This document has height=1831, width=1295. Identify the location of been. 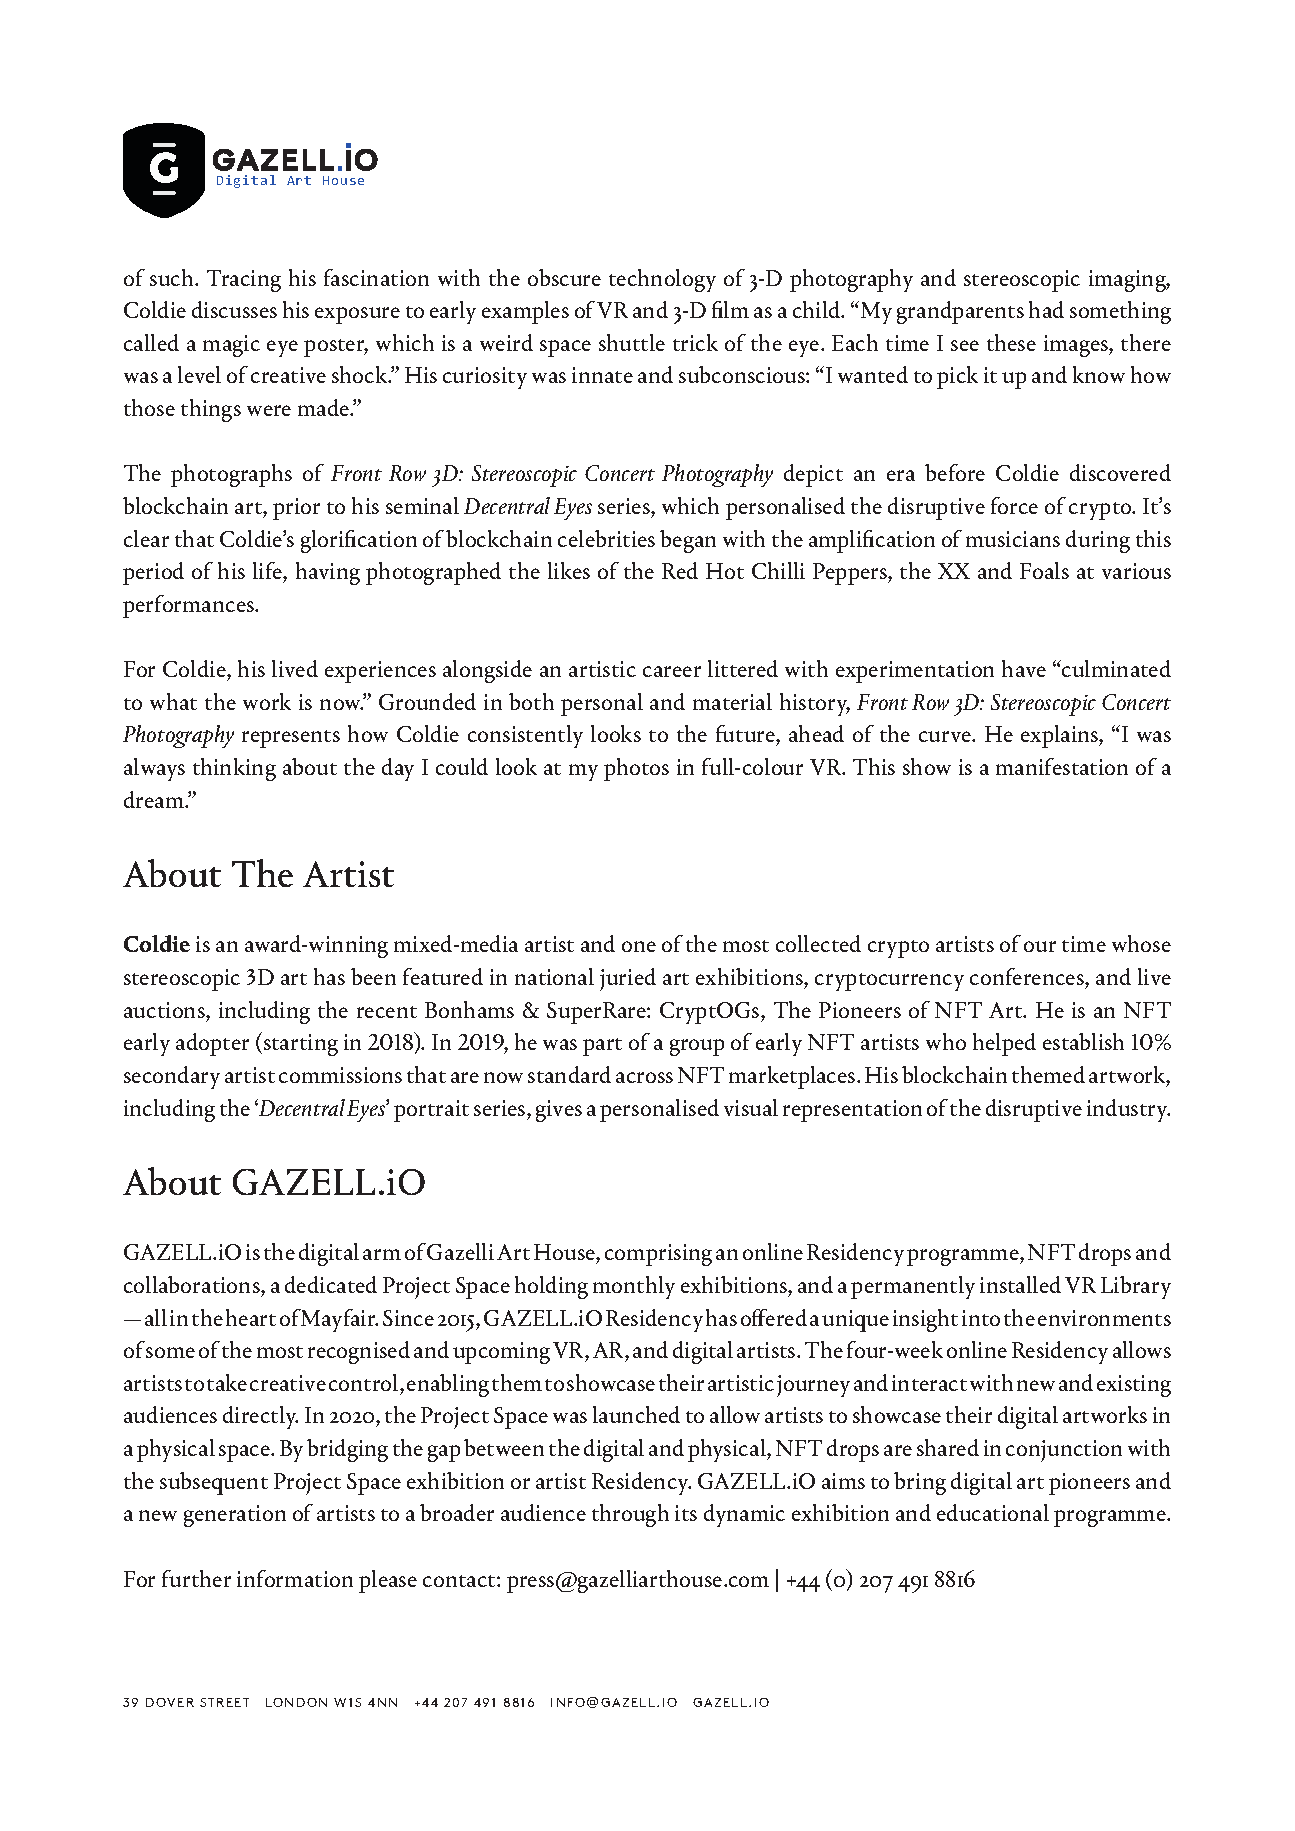
(373, 976).
